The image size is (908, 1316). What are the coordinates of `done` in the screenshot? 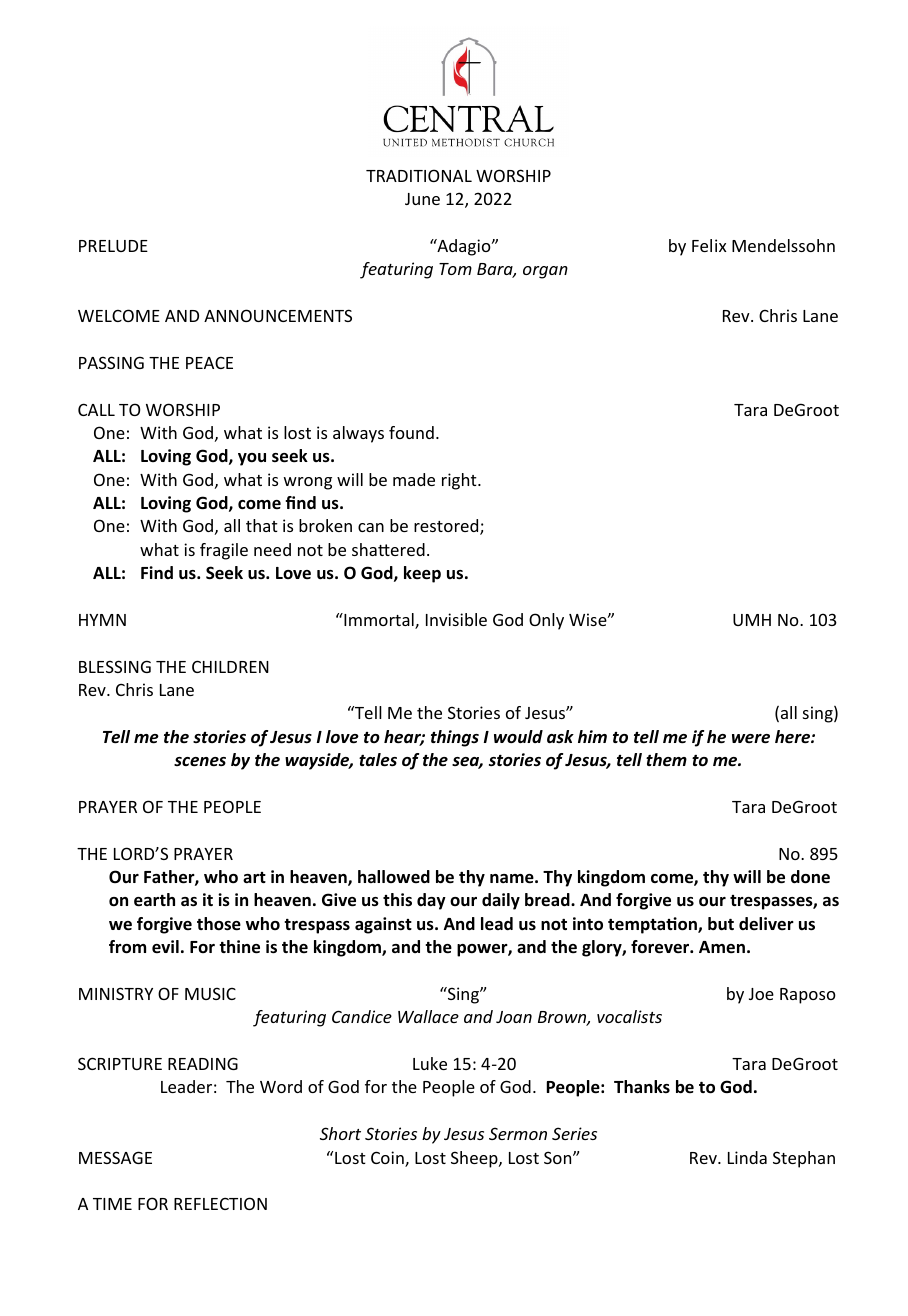 It's located at (810, 877).
